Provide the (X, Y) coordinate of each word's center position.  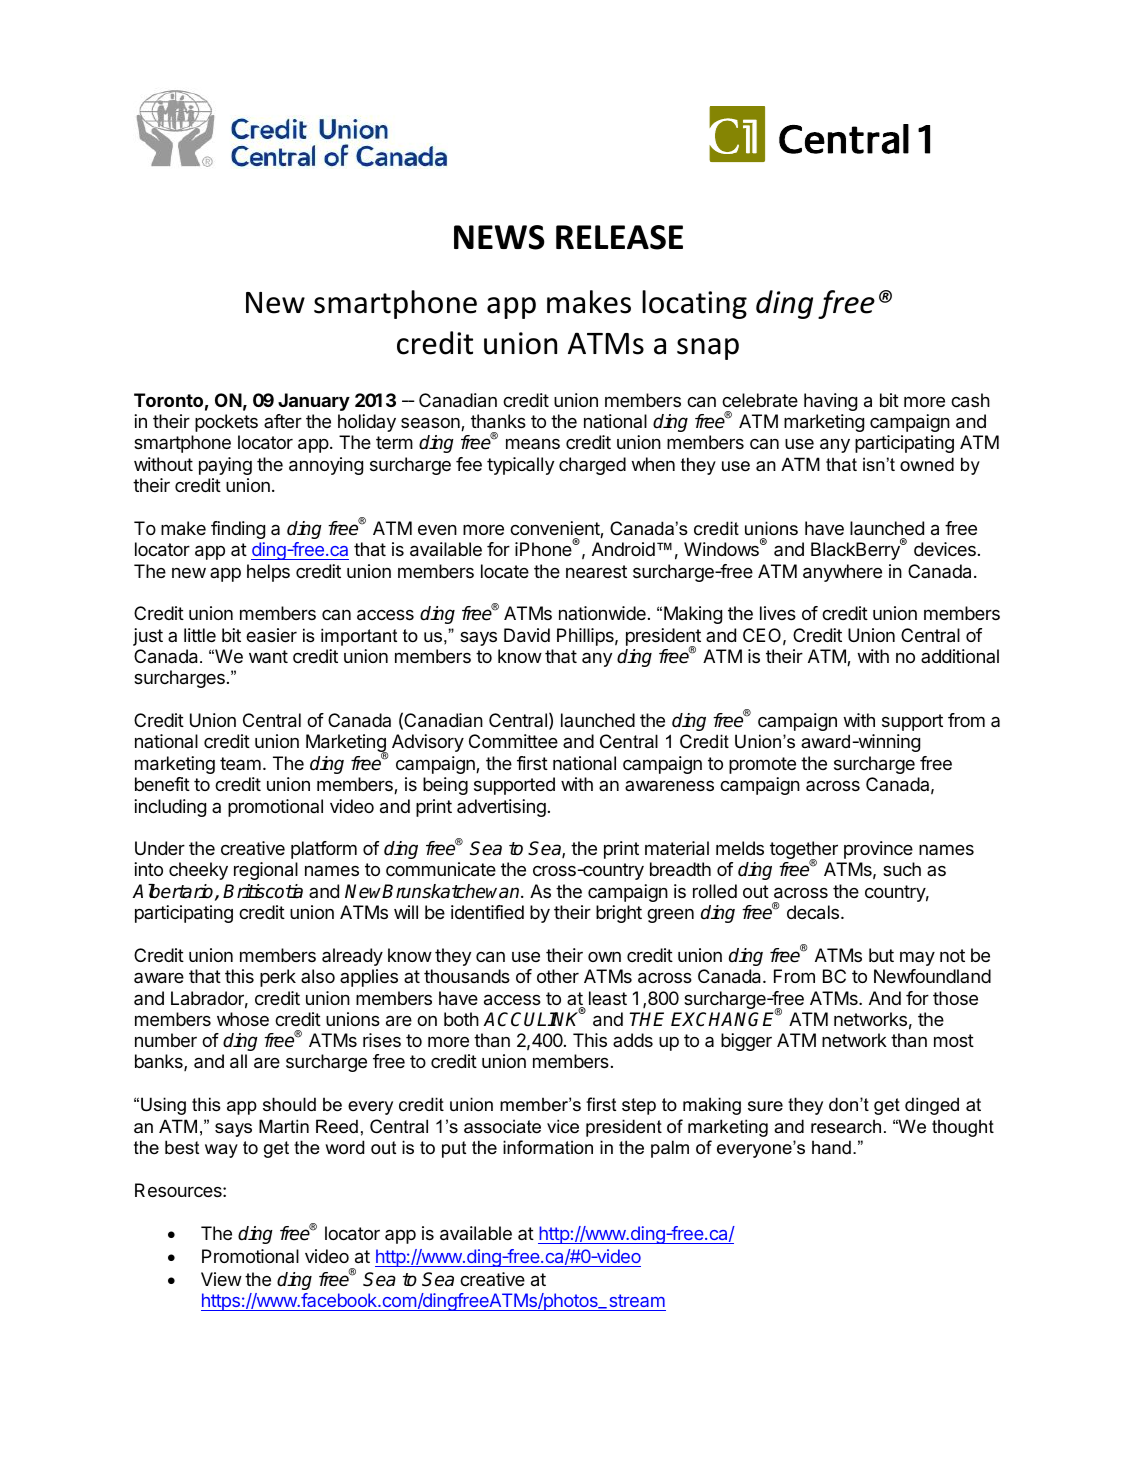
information (548, 1147)
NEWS (499, 237)
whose (243, 1019)
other (558, 976)
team (240, 763)
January (314, 402)
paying (225, 466)
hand (831, 1147)
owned (927, 464)
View (221, 1279)
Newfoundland (932, 976)
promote (762, 765)
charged (592, 466)
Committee (513, 741)
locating (694, 304)
